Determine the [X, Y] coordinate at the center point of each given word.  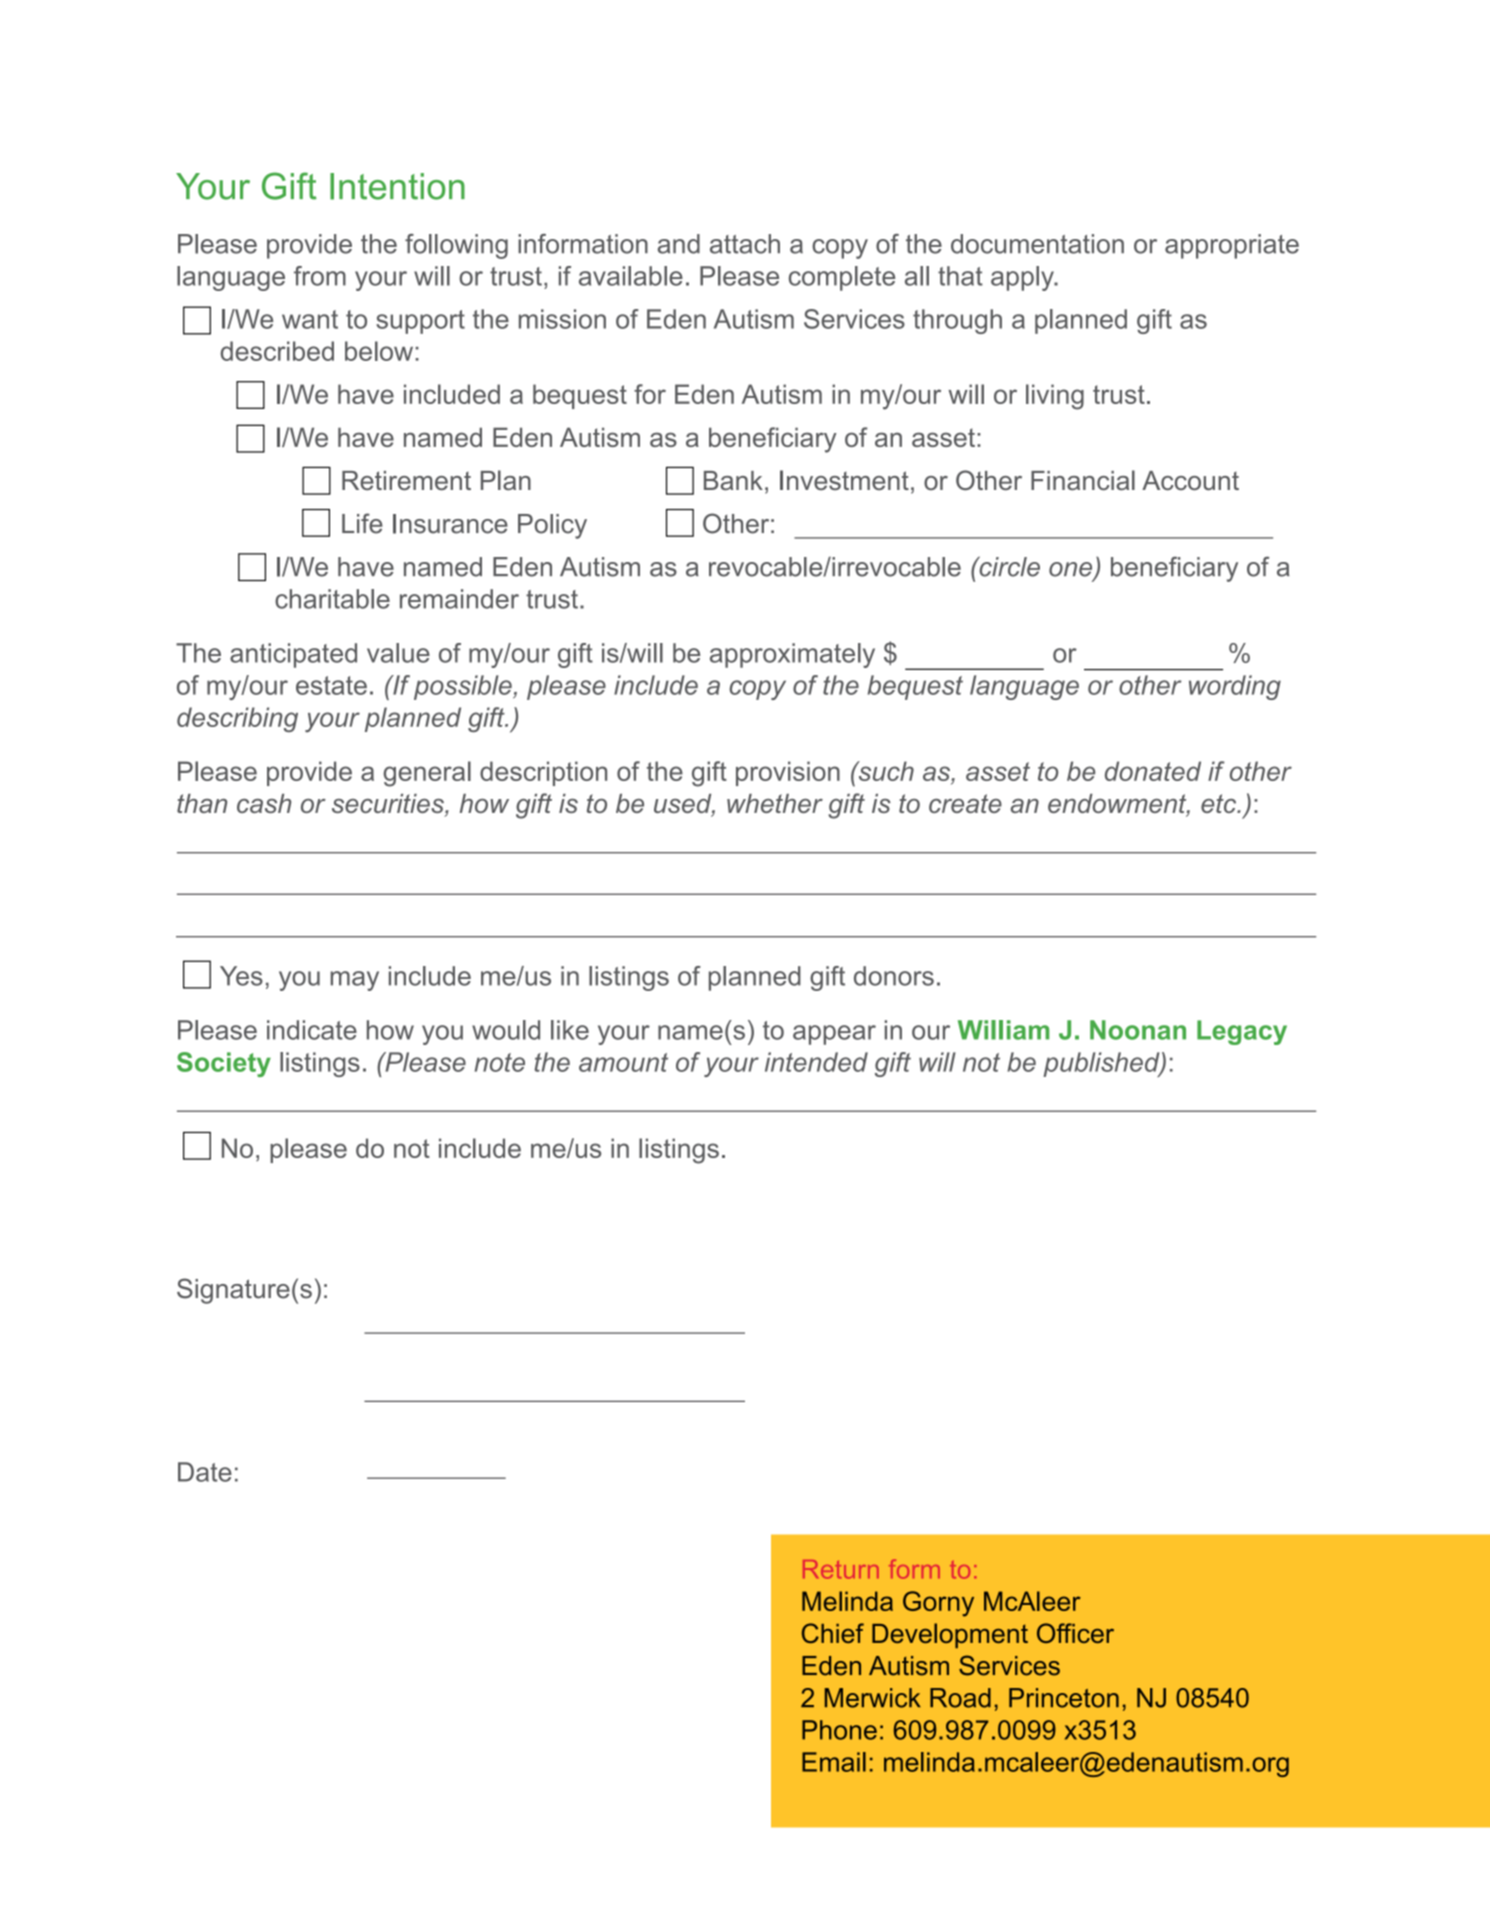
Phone [839, 1730]
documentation [1037, 244]
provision [788, 773]
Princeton [1064, 1698]
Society [224, 1064]
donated [1153, 771]
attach [745, 244]
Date [205, 1472]
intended [816, 1062]
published [1102, 1064]
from [320, 276]
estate [331, 685]
